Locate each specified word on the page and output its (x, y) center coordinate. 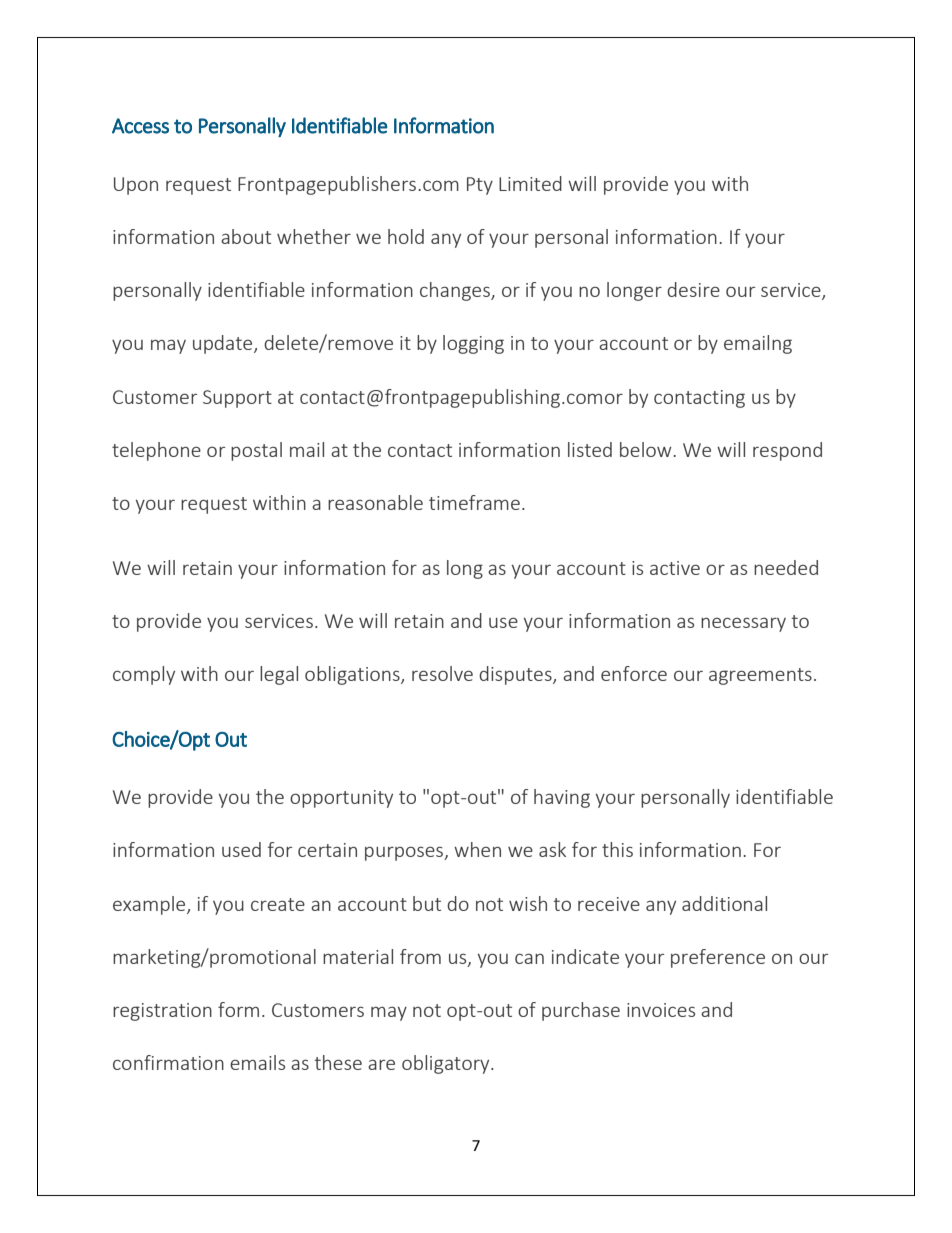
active (675, 568)
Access (140, 126)
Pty (480, 186)
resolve (442, 673)
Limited (530, 183)
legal (279, 675)
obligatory (447, 1064)
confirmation (168, 1062)
